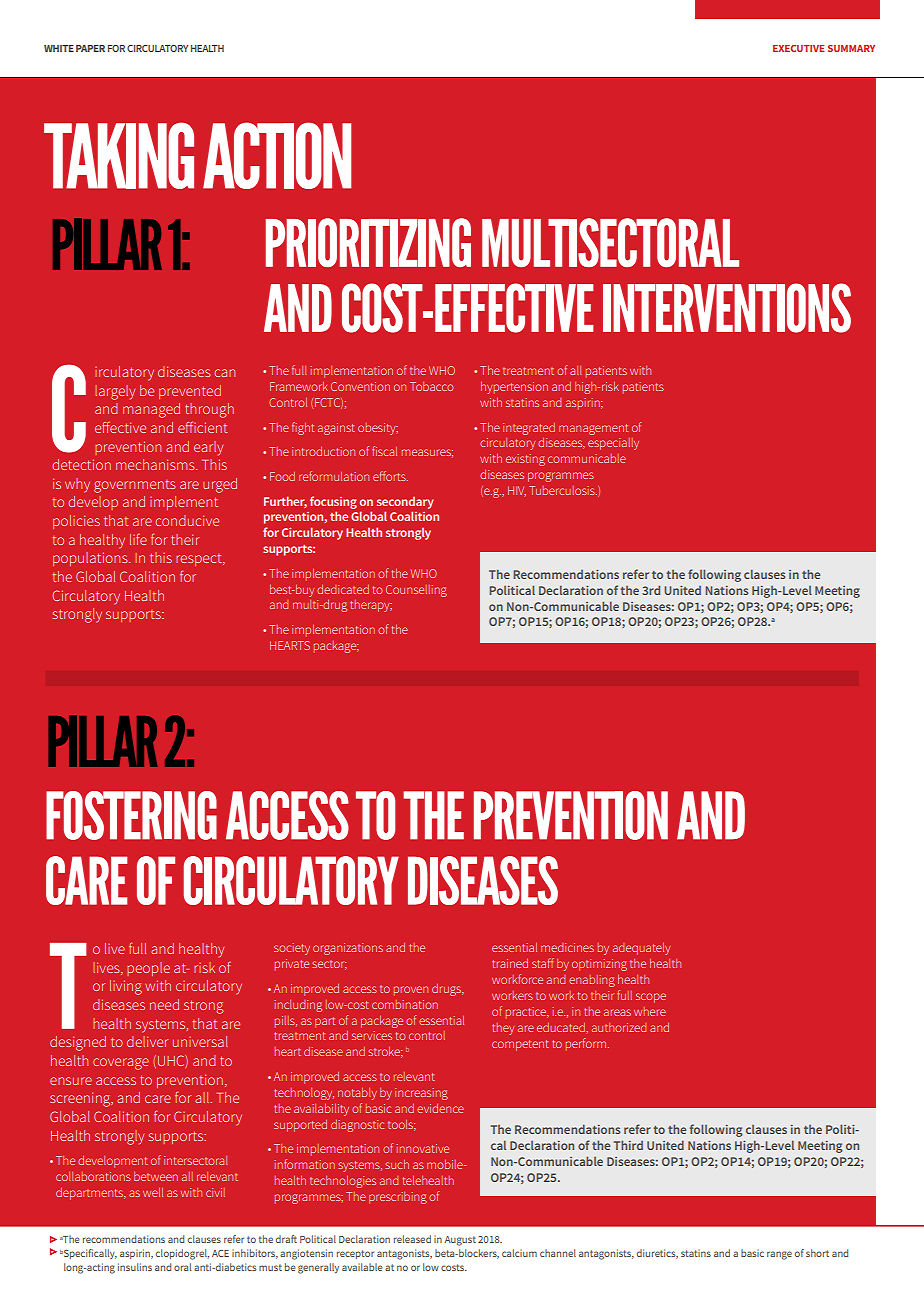  I want to click on populations, so click(91, 559).
